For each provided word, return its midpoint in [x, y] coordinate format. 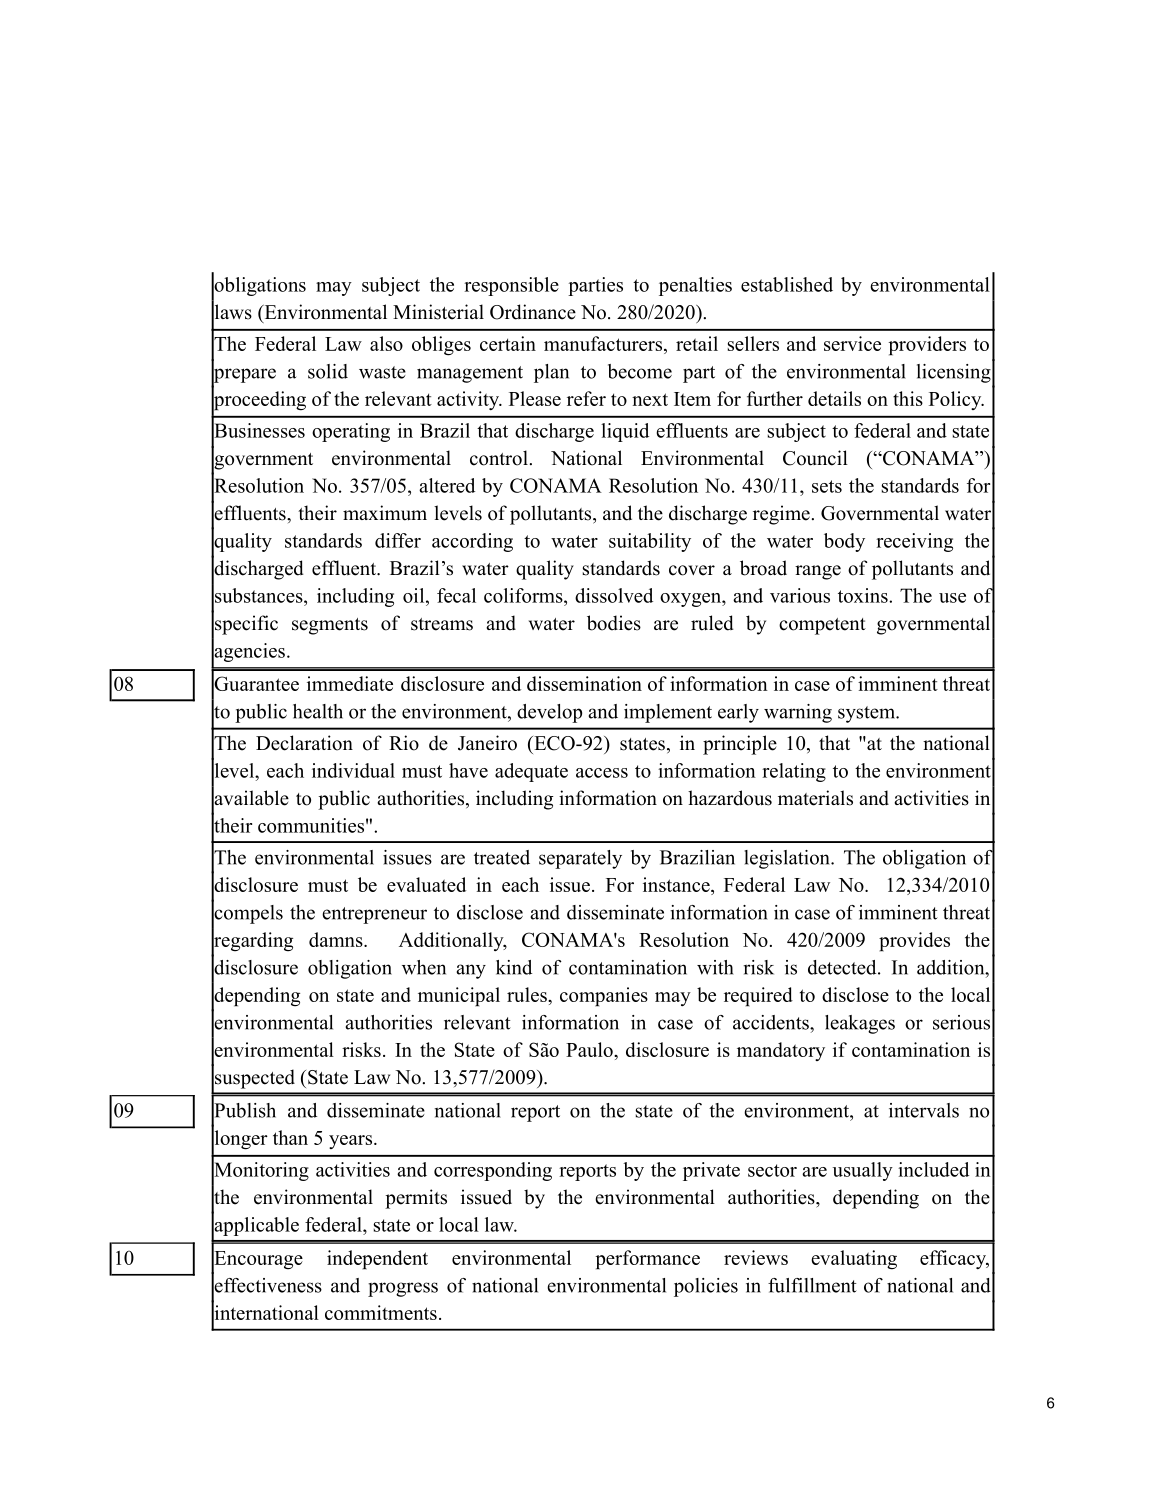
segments [330, 626]
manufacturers [603, 343]
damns [337, 939]
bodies [614, 623]
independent [377, 1260]
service [852, 343]
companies [604, 997]
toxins [864, 595]
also [386, 343]
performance [648, 1260]
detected [843, 967]
